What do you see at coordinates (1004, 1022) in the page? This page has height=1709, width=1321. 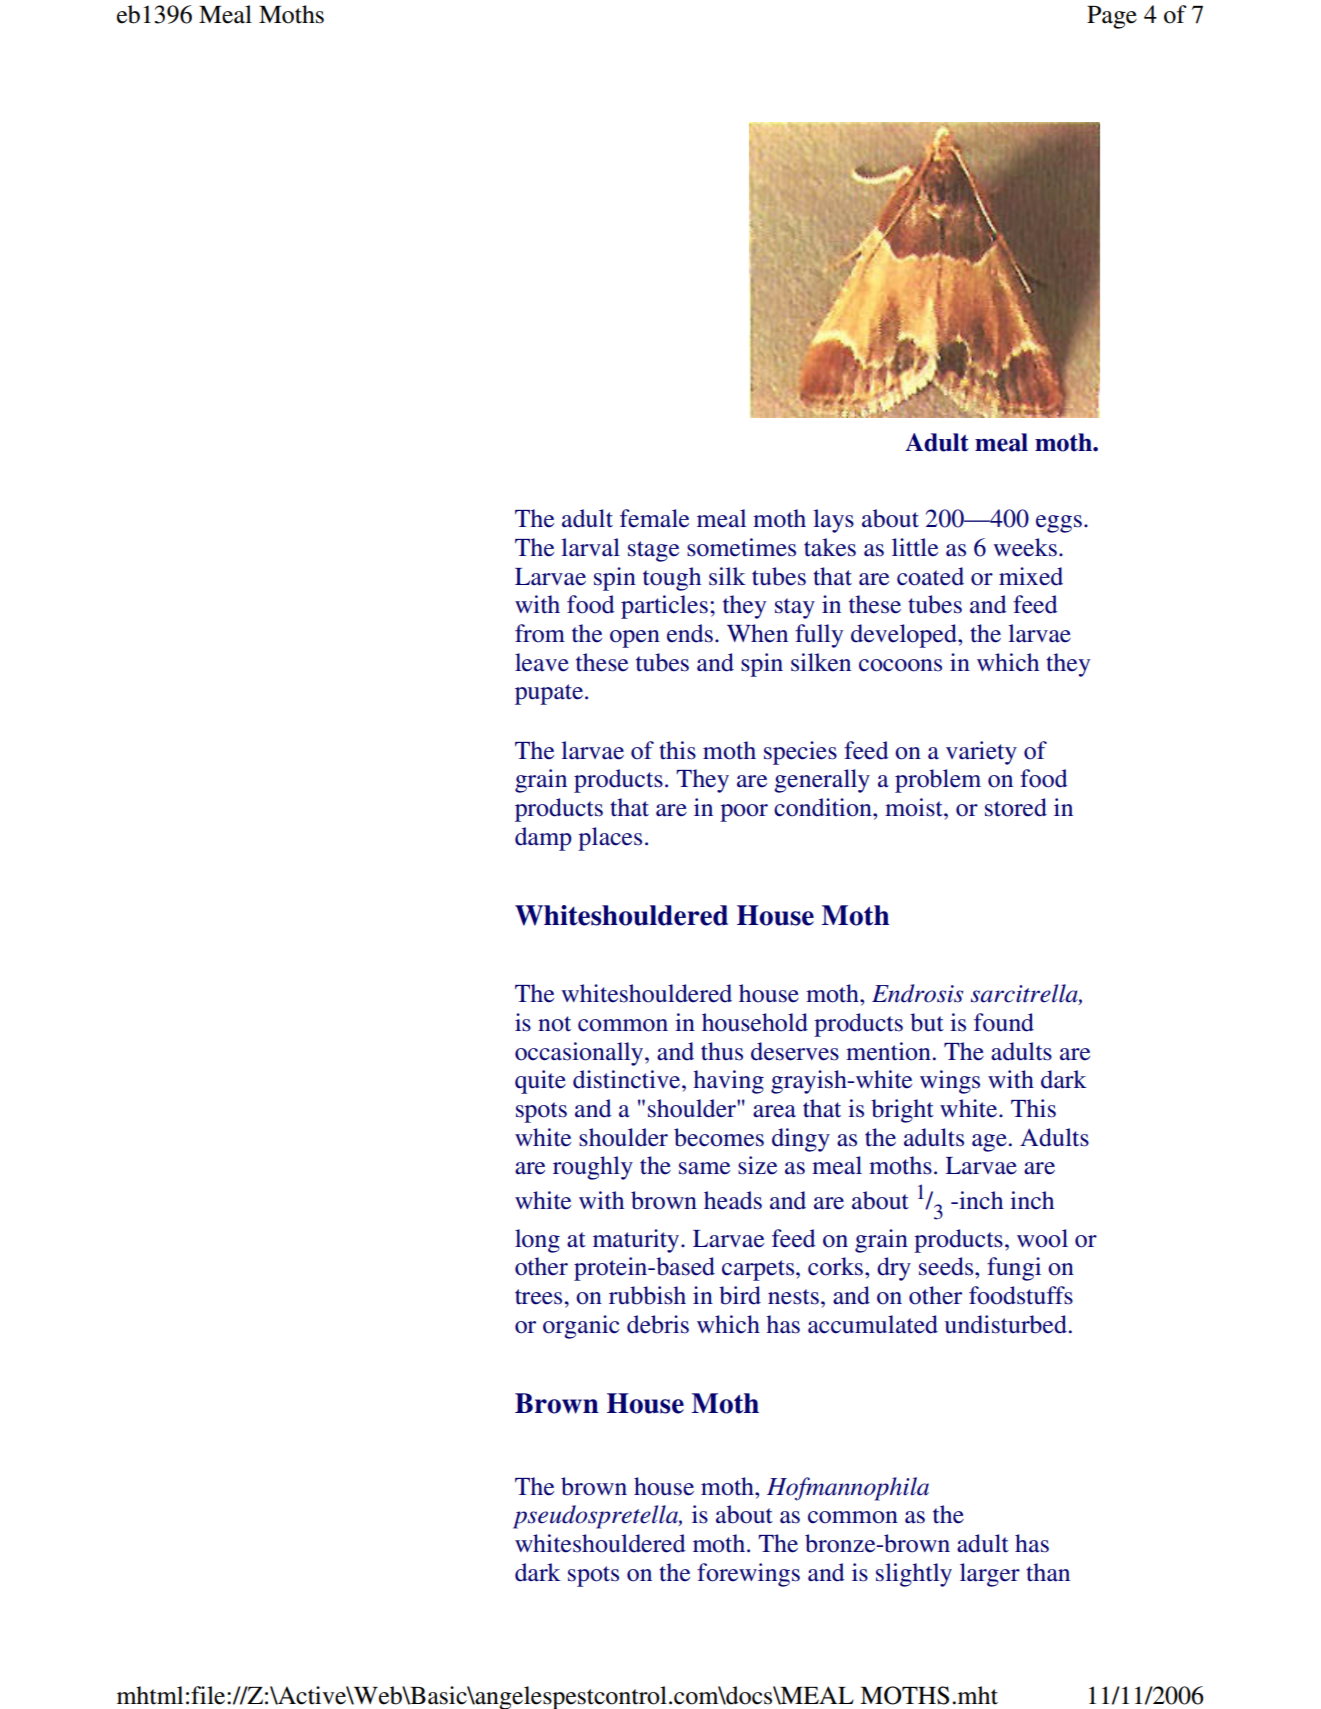 I see `found` at bounding box center [1004, 1022].
